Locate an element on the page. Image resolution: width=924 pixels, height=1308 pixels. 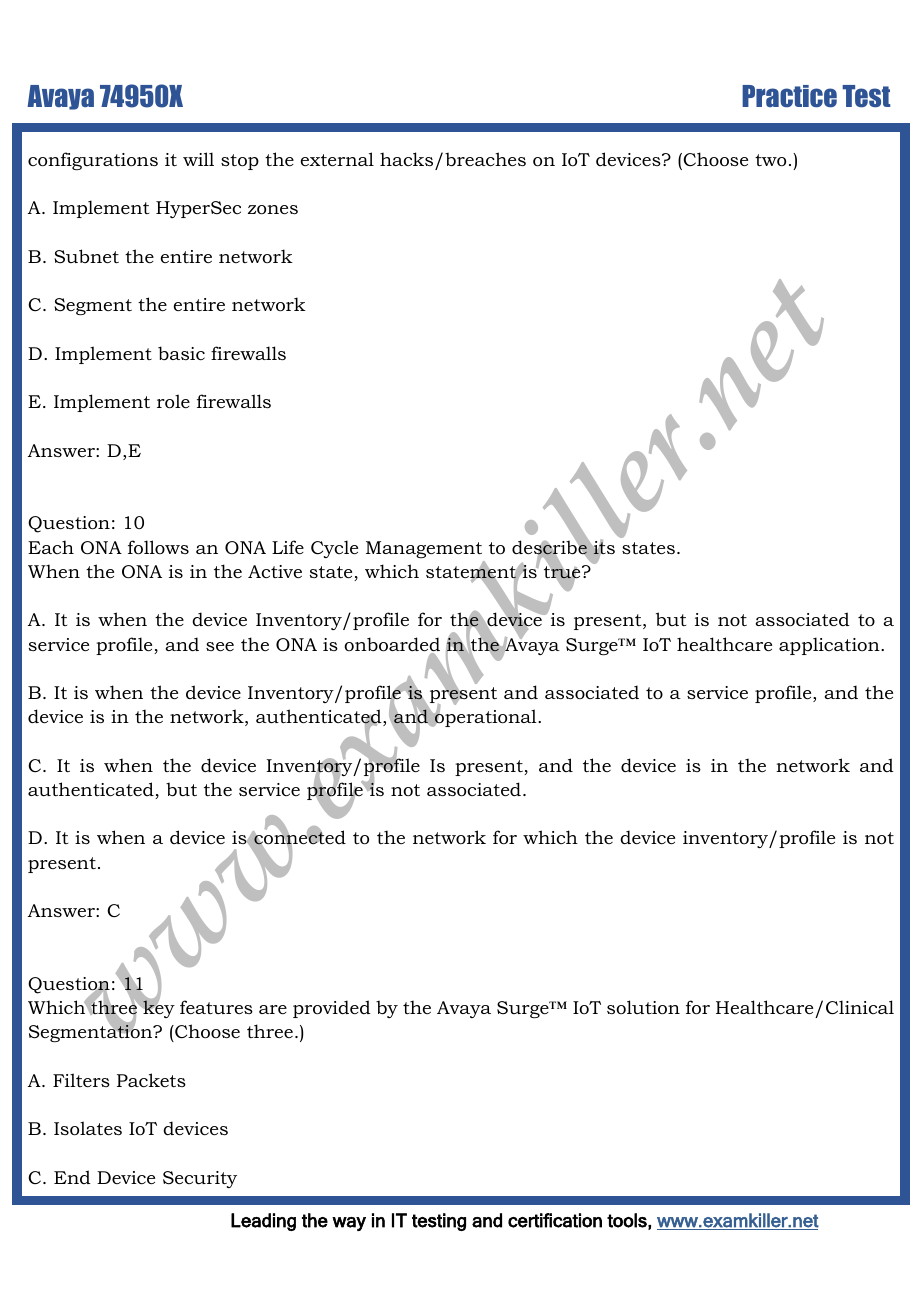
solution is located at coordinates (643, 1007).
